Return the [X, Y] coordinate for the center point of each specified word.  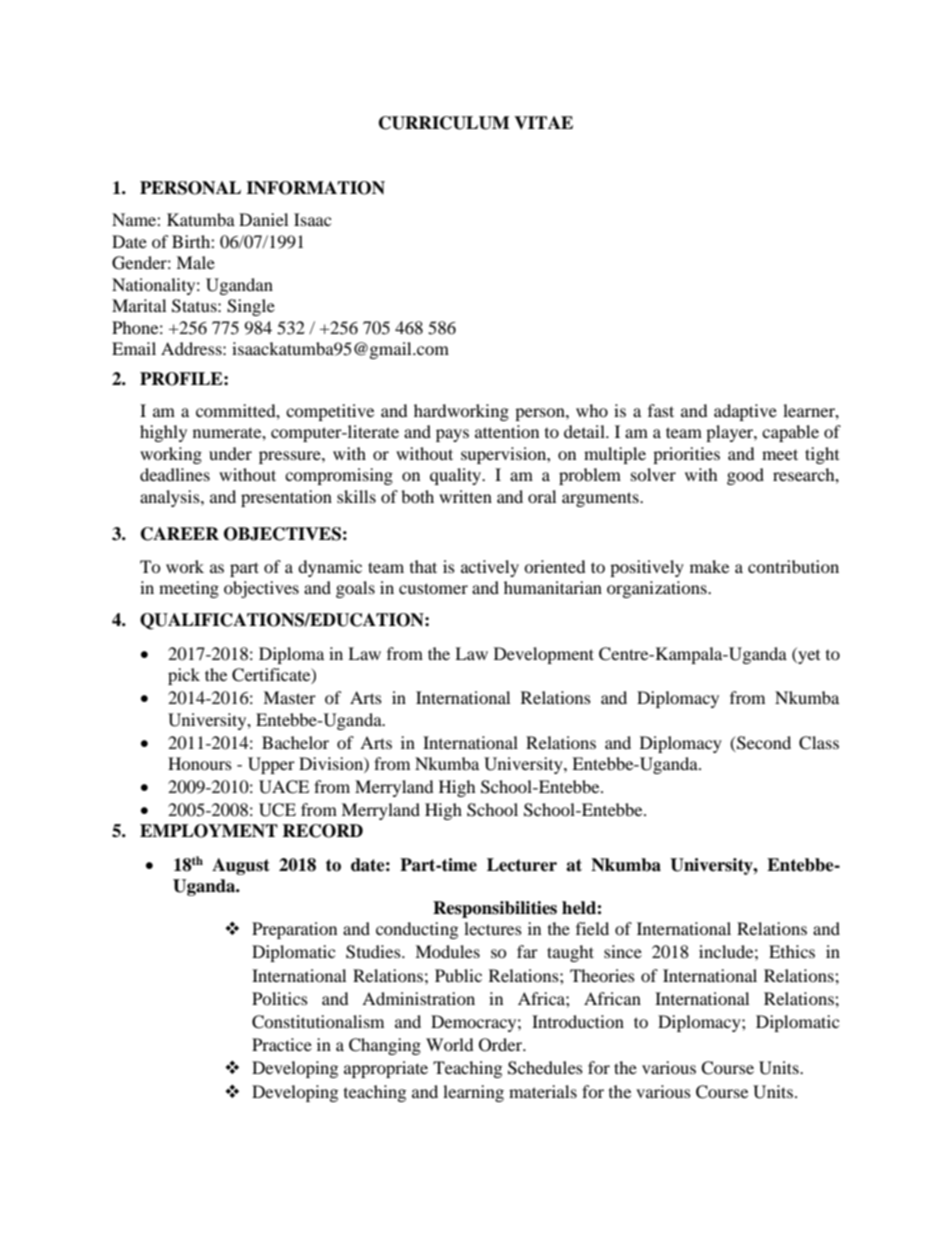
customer [433, 588]
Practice [282, 1044]
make [709, 566]
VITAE [543, 122]
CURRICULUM [444, 123]
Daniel [263, 219]
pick [184, 676]
